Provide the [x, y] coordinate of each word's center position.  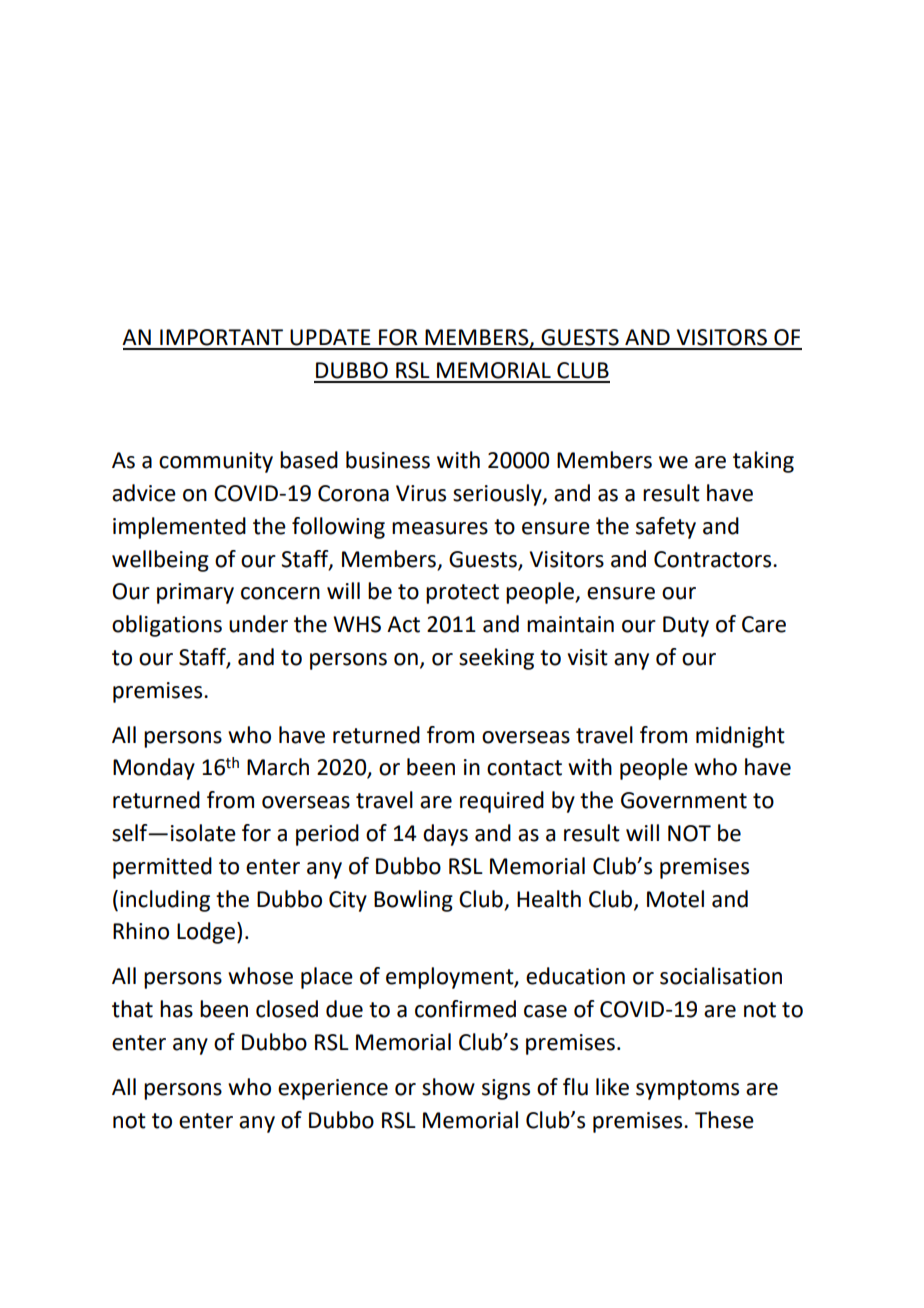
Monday [154, 769]
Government [684, 800]
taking [763, 462]
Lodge [206, 933]
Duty [686, 626]
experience [333, 1089]
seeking [496, 659]
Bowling [413, 901]
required [502, 802]
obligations [167, 626]
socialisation [721, 976]
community [216, 462]
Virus [421, 493]
